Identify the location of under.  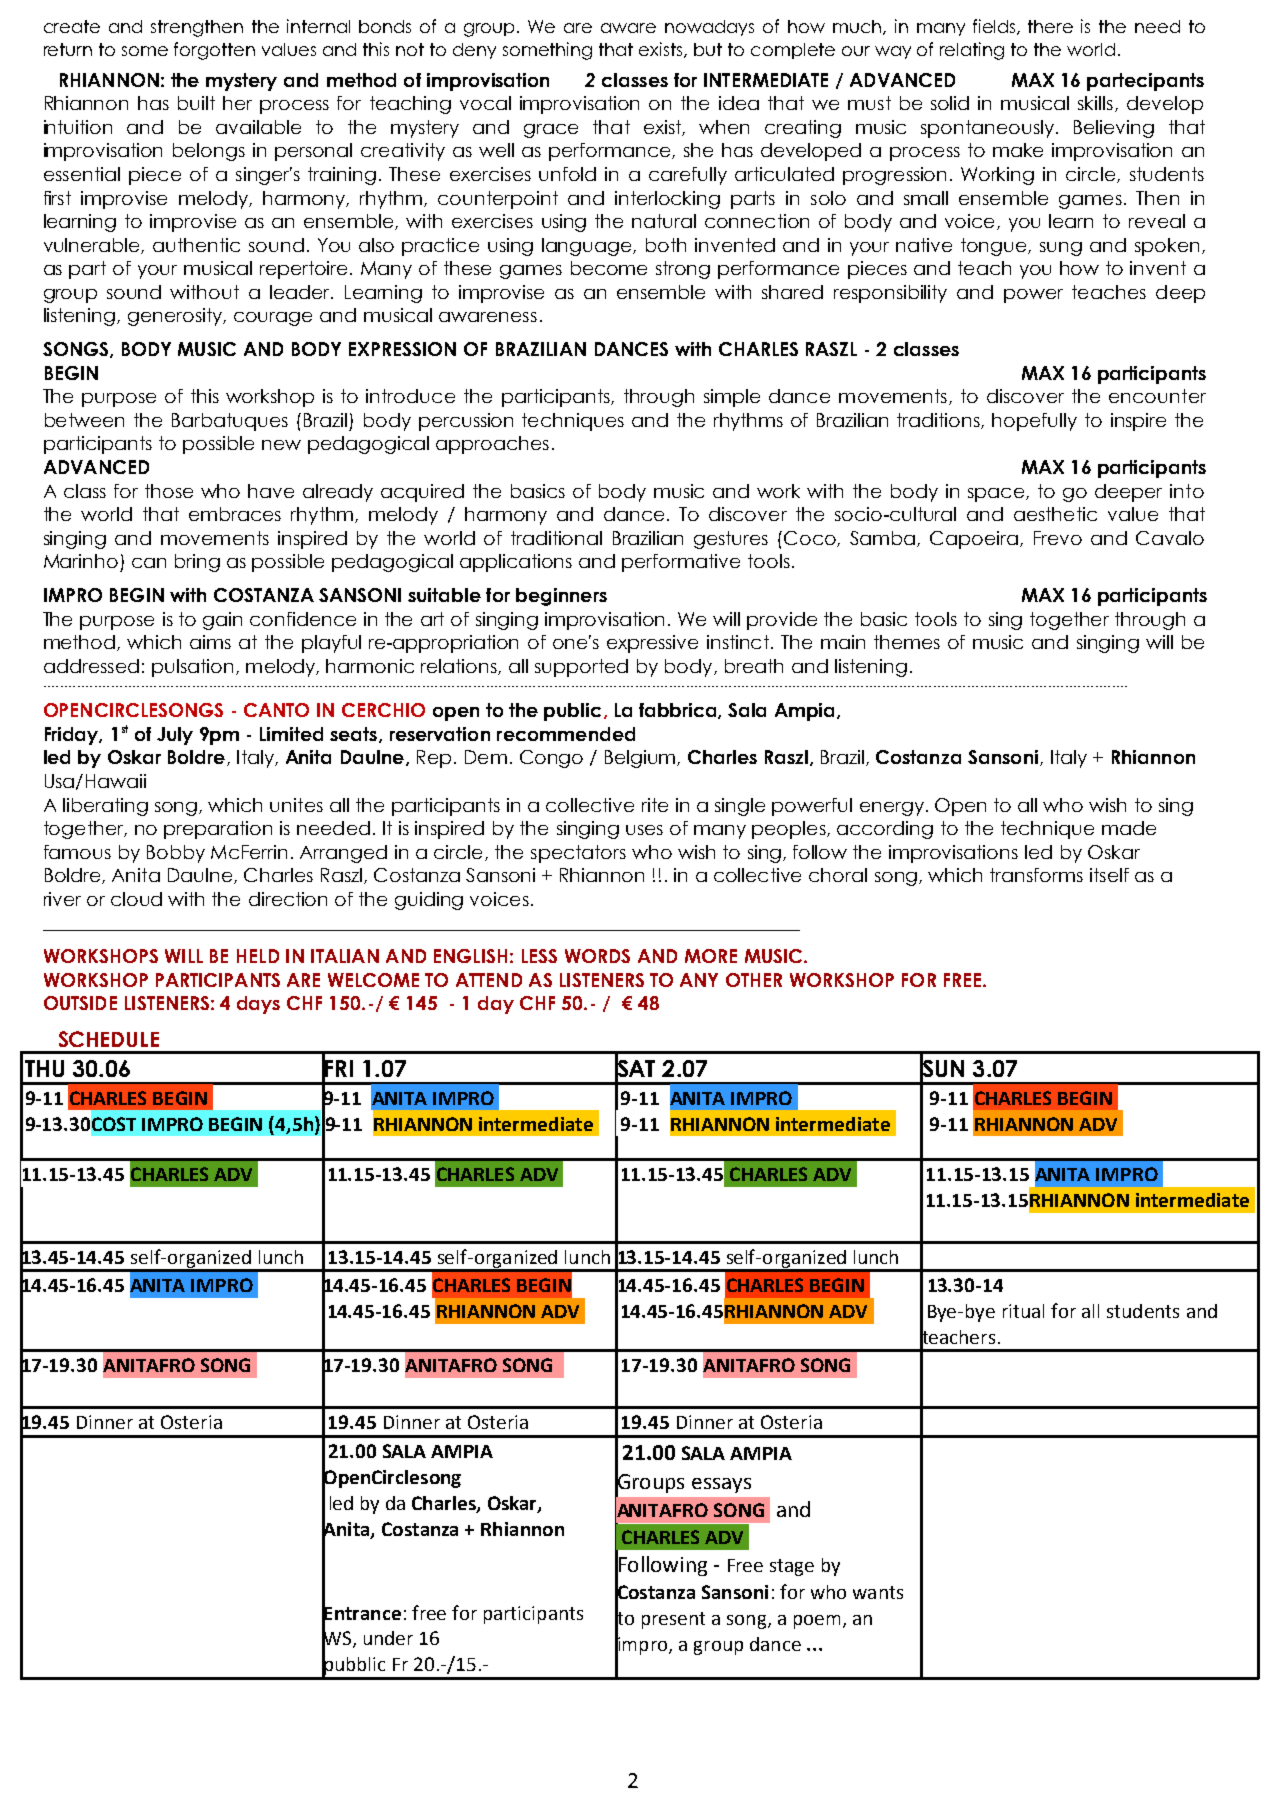
(388, 1638).
